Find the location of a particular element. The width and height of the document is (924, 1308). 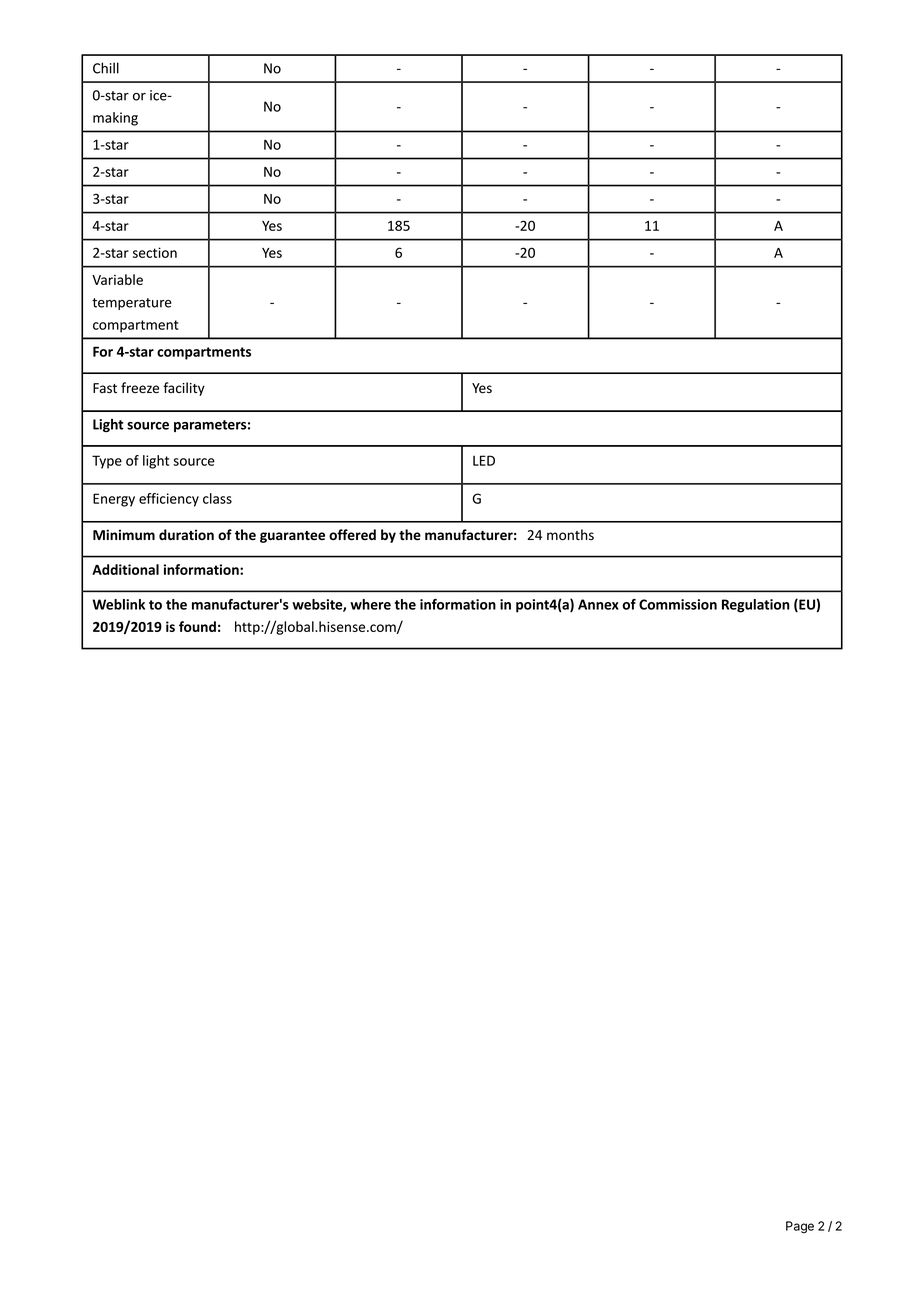

Chill is located at coordinates (106, 68).
